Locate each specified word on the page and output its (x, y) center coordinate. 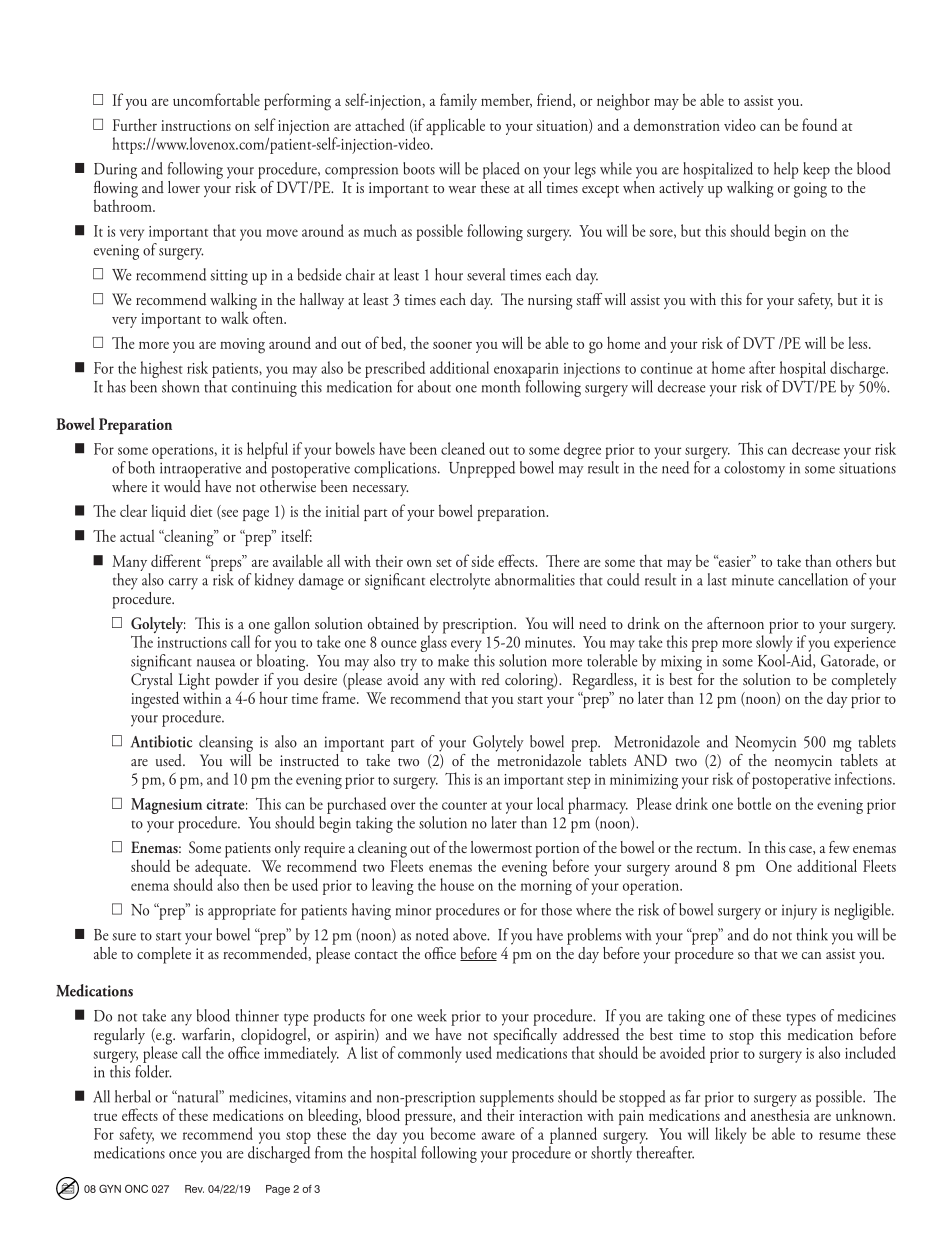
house (457, 884)
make (453, 660)
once (183, 1155)
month (501, 386)
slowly (774, 642)
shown (180, 386)
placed (501, 170)
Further (135, 124)
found (819, 124)
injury (799, 912)
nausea (216, 663)
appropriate (242, 912)
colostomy (754, 469)
